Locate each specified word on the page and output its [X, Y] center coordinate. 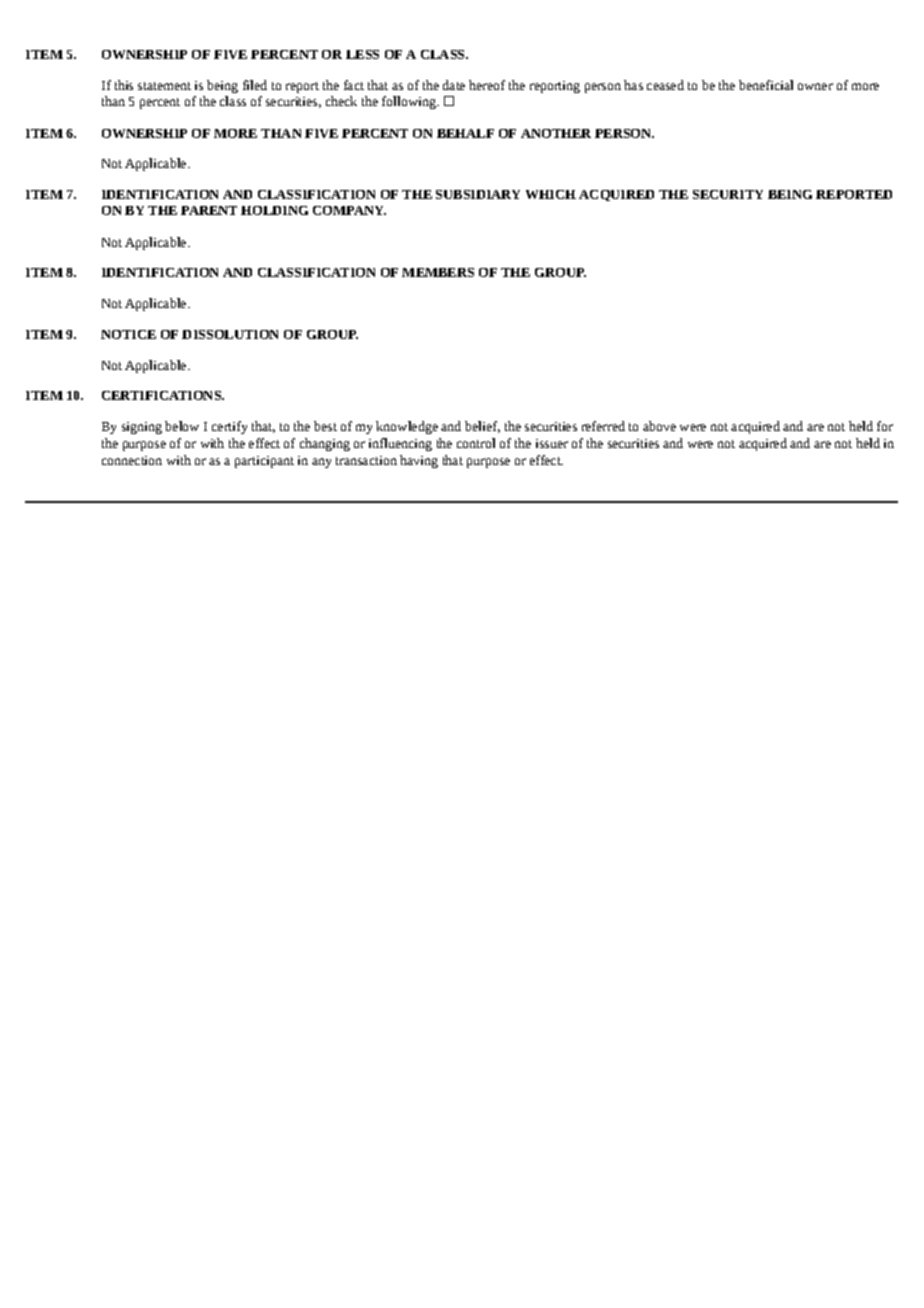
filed [255, 85]
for [885, 426]
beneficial [766, 85]
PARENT [209, 210]
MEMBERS [438, 272]
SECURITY [728, 194]
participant [264, 462]
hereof [487, 85]
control [476, 443]
